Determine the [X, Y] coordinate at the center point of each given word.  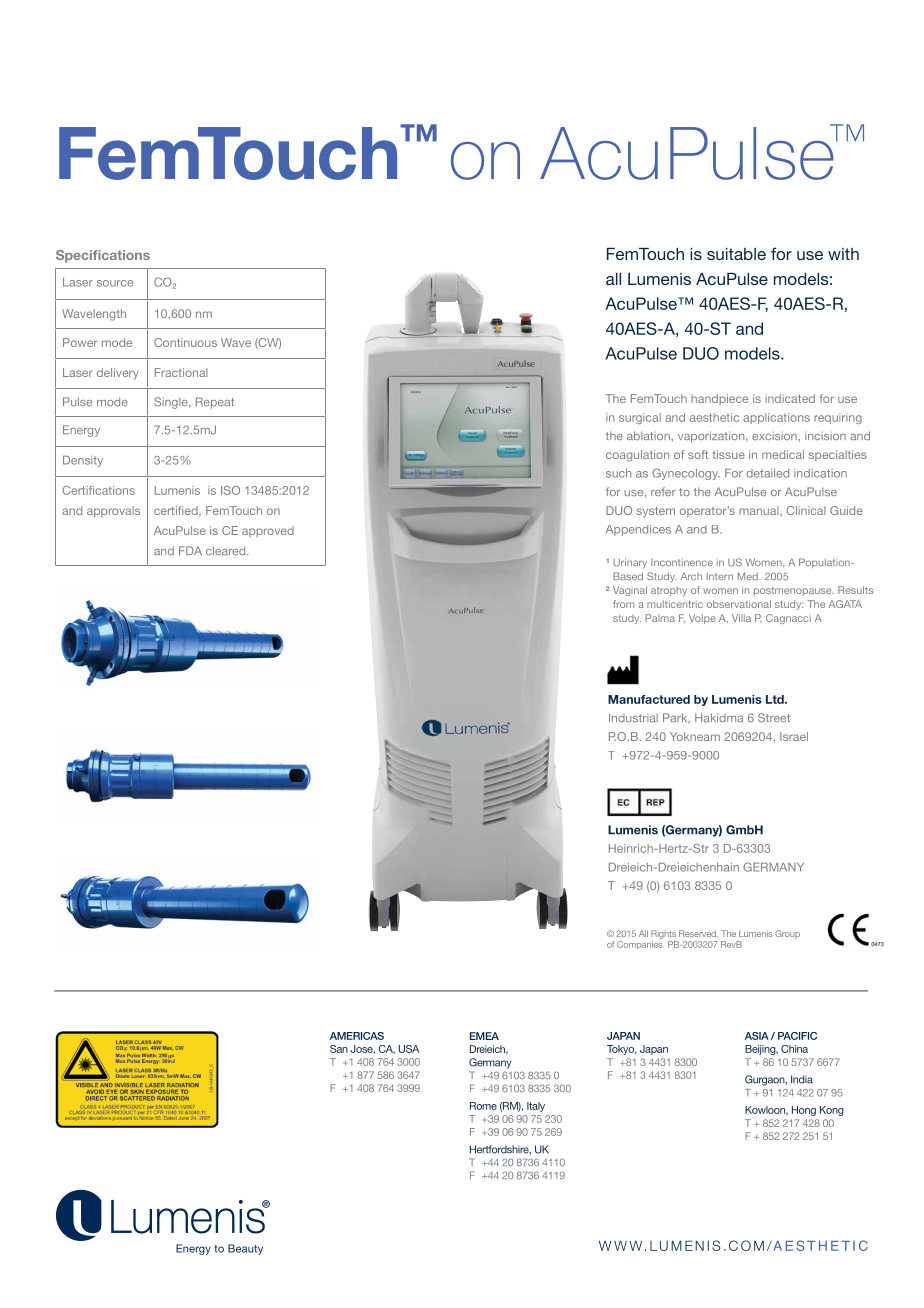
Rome [483, 1106]
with [843, 254]
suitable [736, 254]
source [115, 283]
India [802, 1079]
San [339, 1049]
